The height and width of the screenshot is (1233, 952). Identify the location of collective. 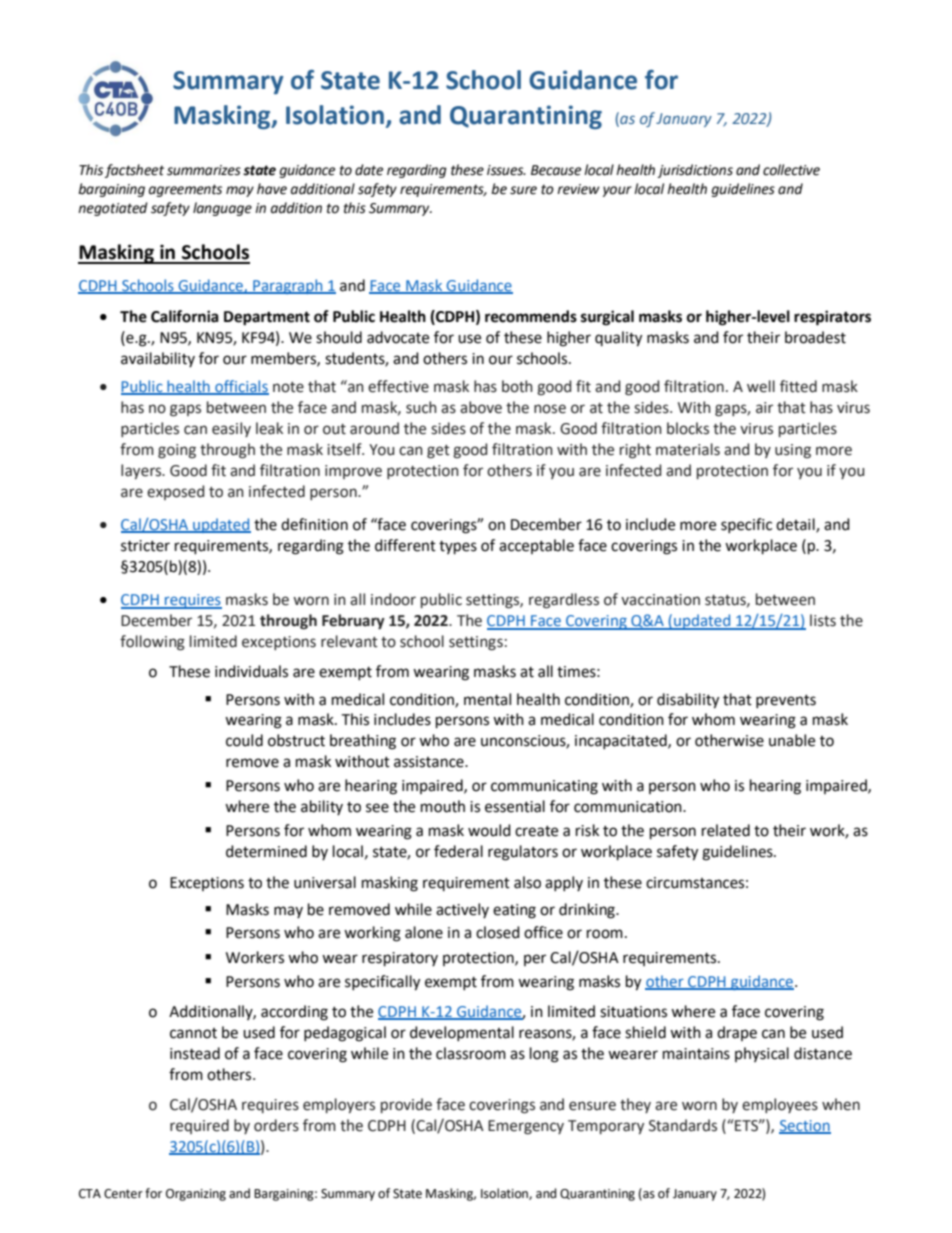
(791, 170).
